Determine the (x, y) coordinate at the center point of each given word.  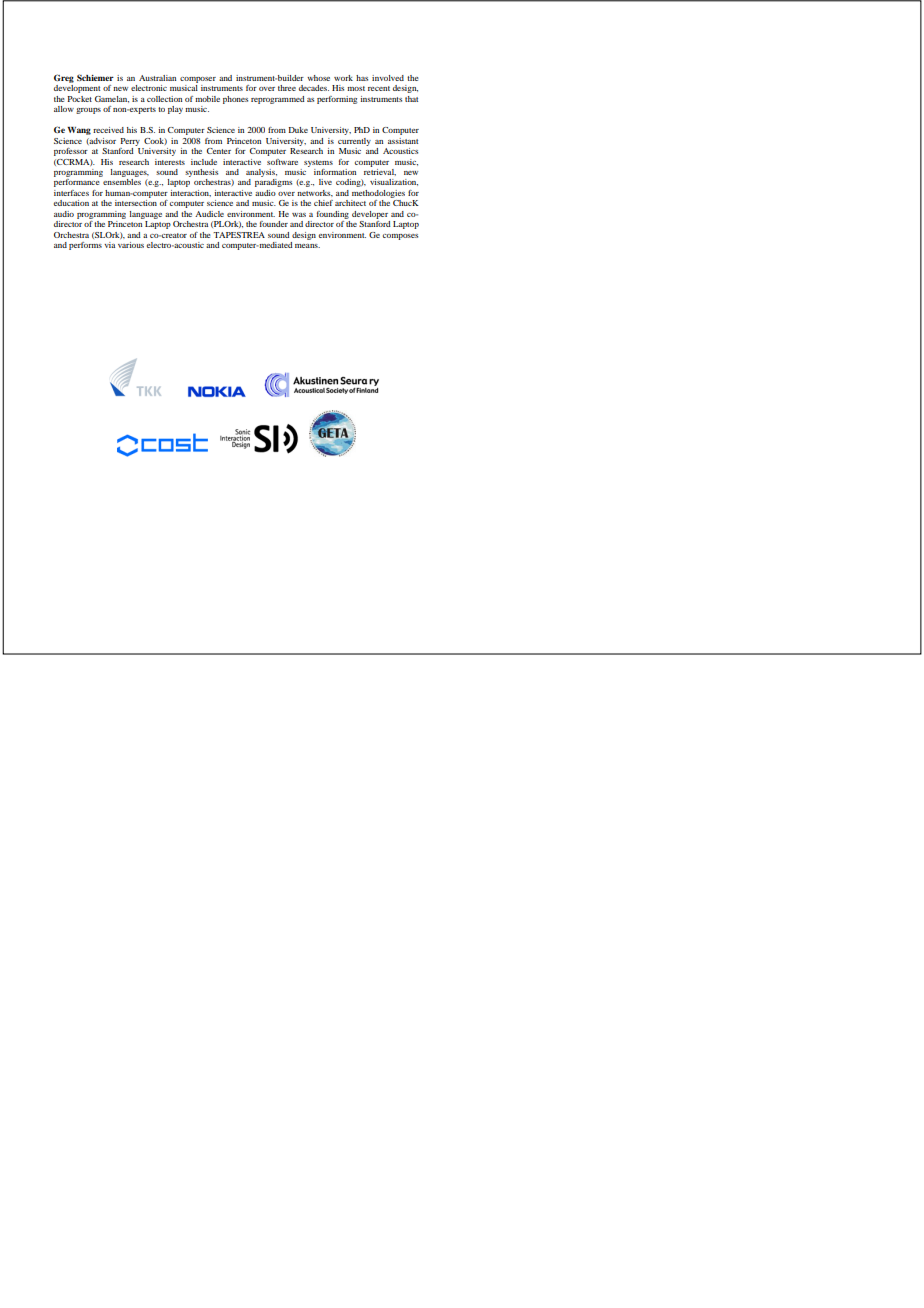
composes (400, 237)
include (204, 162)
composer (198, 80)
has (362, 78)
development (77, 89)
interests (170, 162)
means (307, 246)
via (109, 245)
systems (318, 163)
